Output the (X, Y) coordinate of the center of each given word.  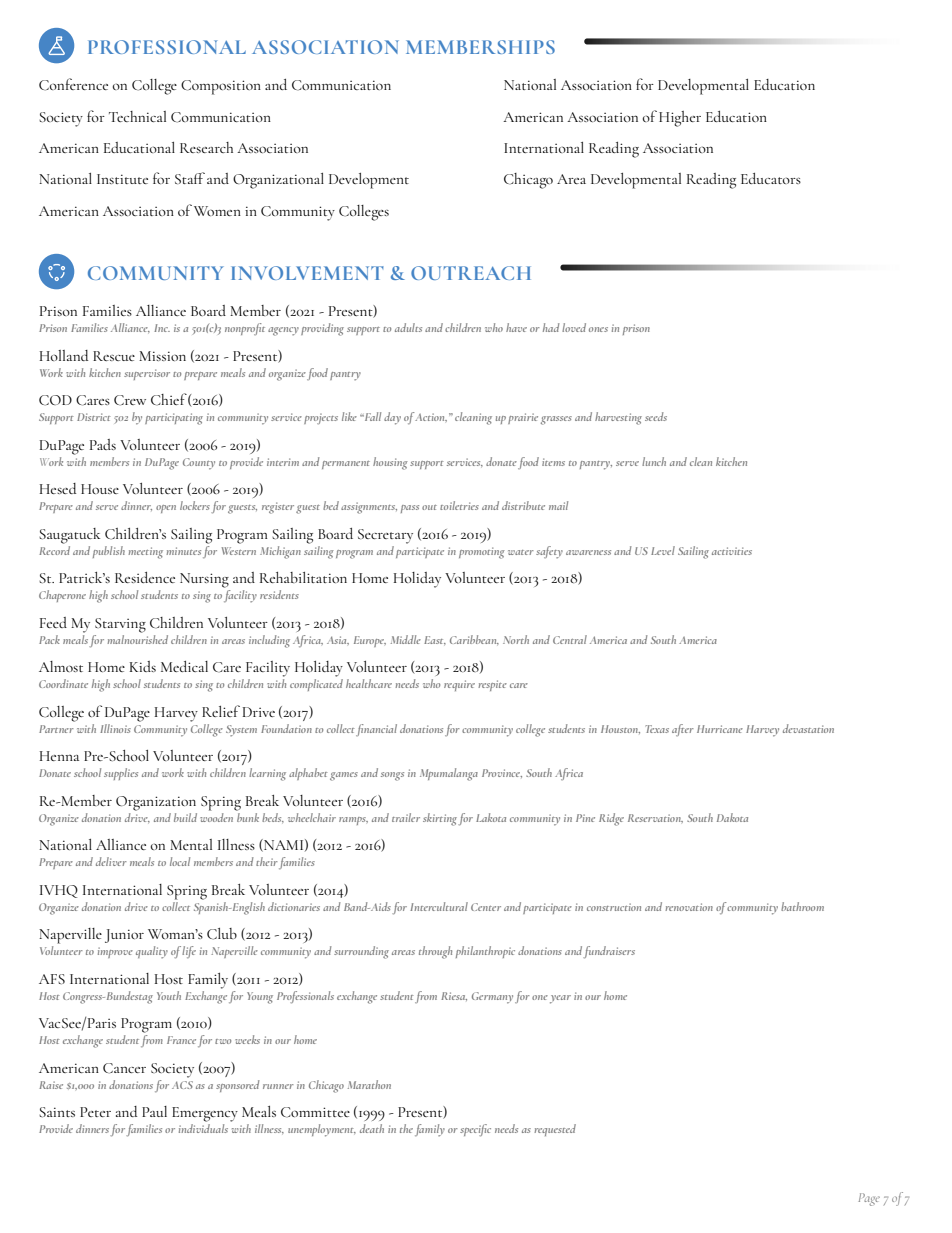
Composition (221, 87)
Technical (137, 116)
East (435, 640)
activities (732, 551)
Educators (771, 178)
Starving (120, 625)
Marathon (369, 1084)
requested (555, 1130)
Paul (154, 1111)
